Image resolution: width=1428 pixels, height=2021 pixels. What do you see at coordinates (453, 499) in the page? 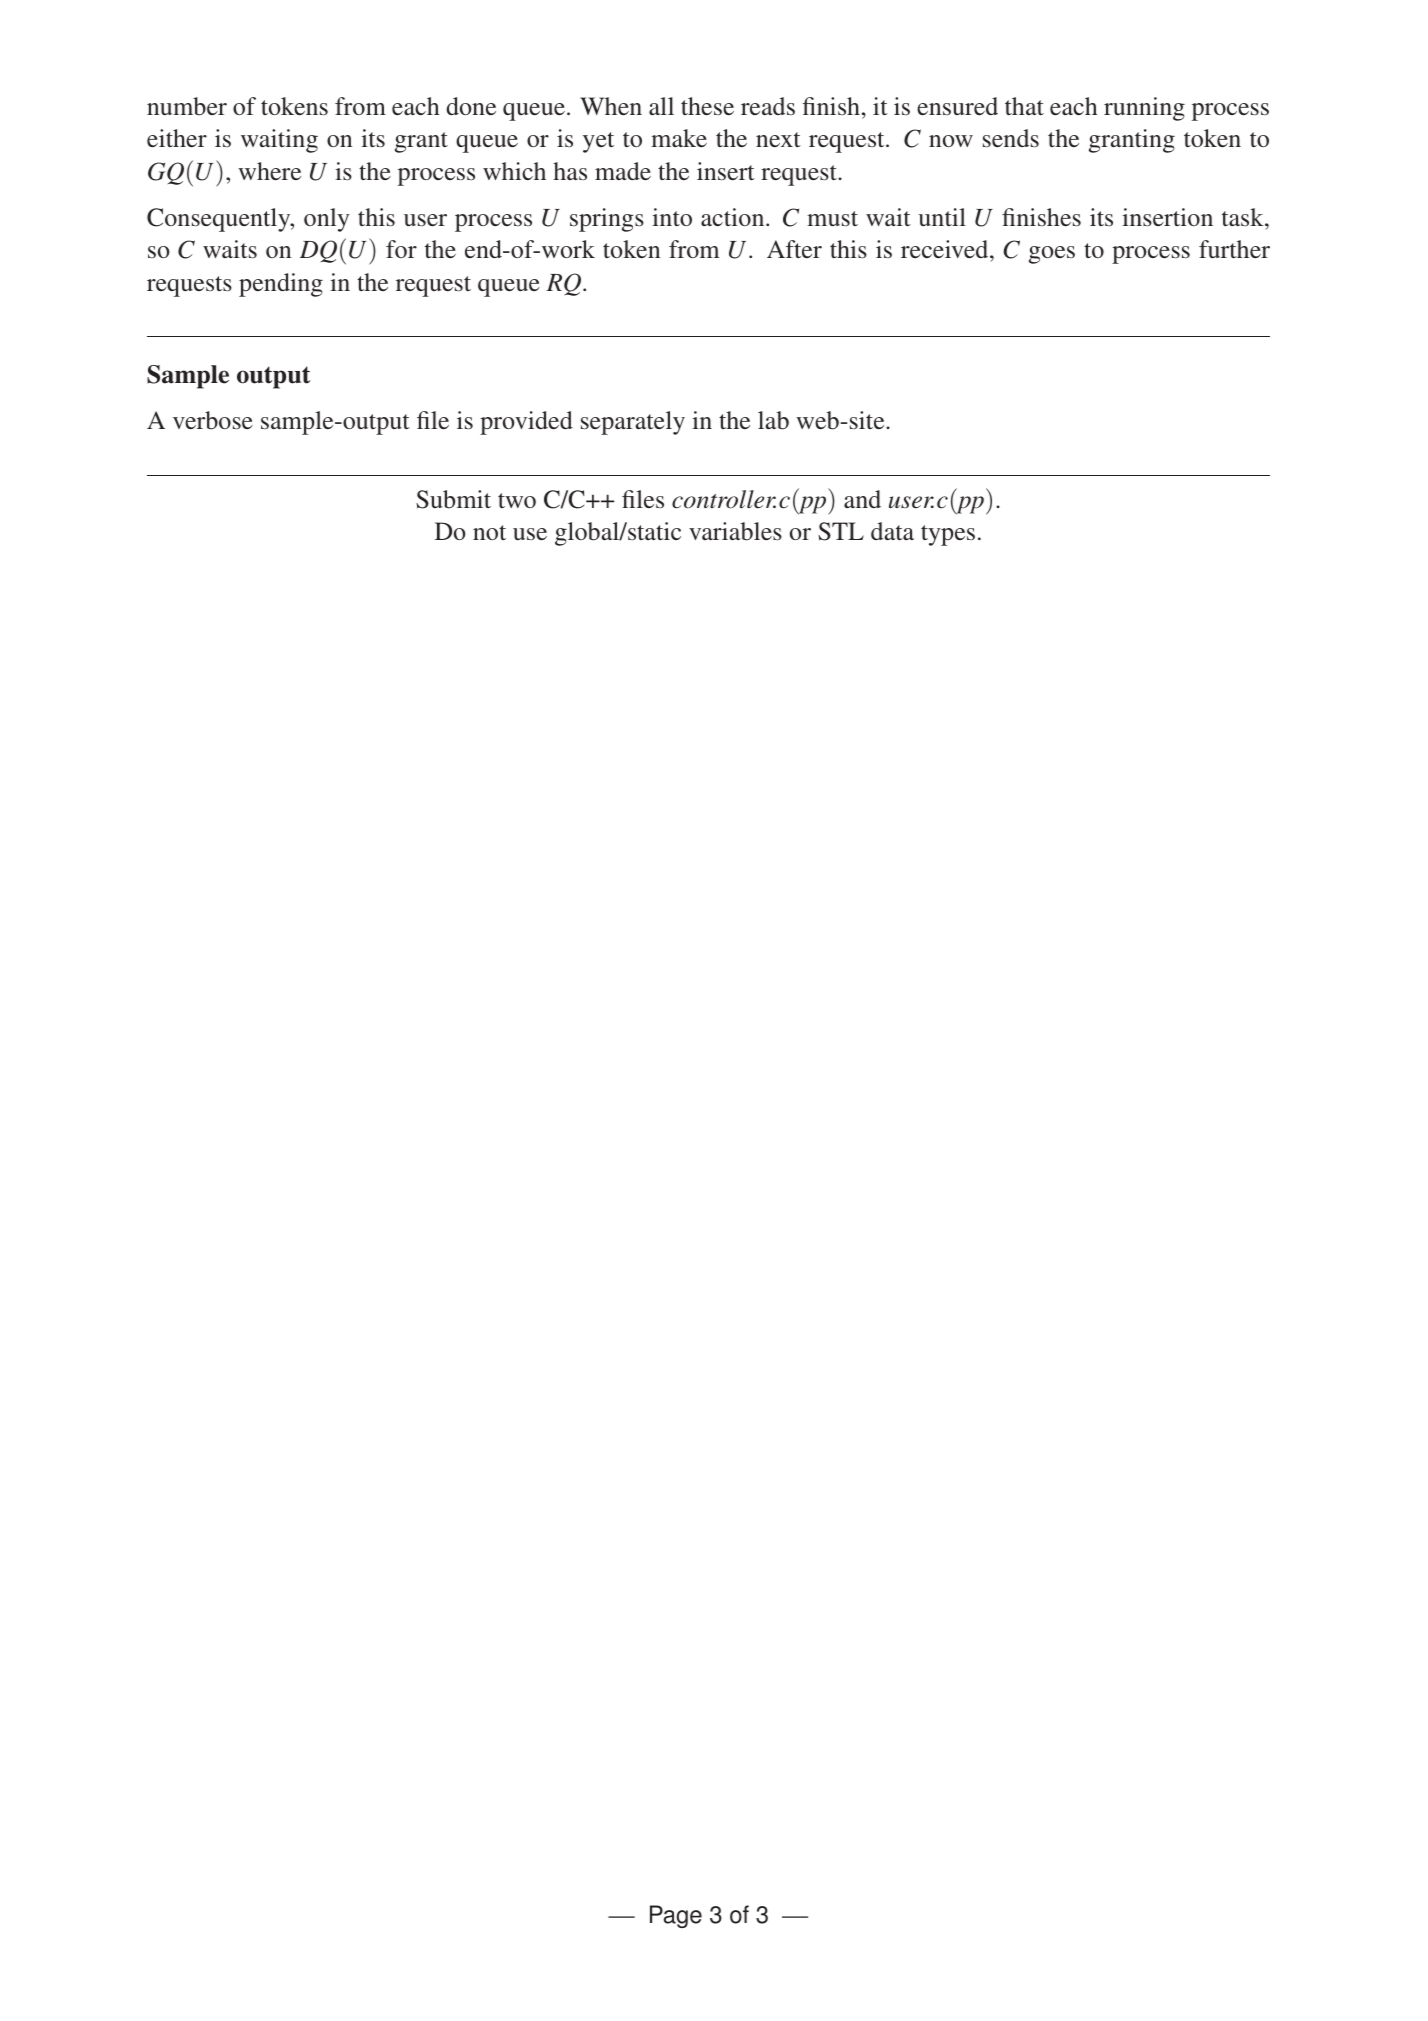
I see `Submit` at bounding box center [453, 499].
